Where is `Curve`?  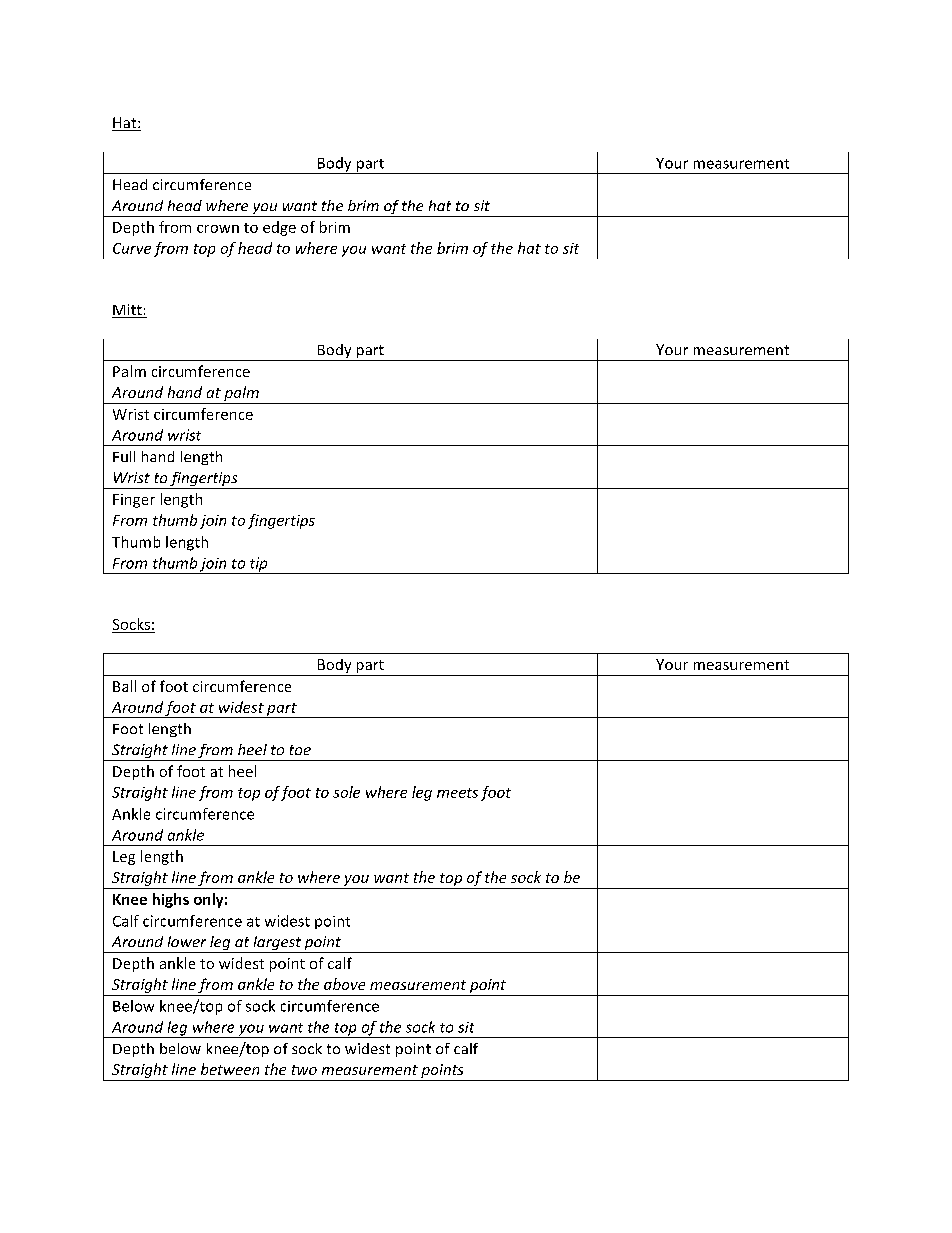
Curve is located at coordinates (132, 248).
